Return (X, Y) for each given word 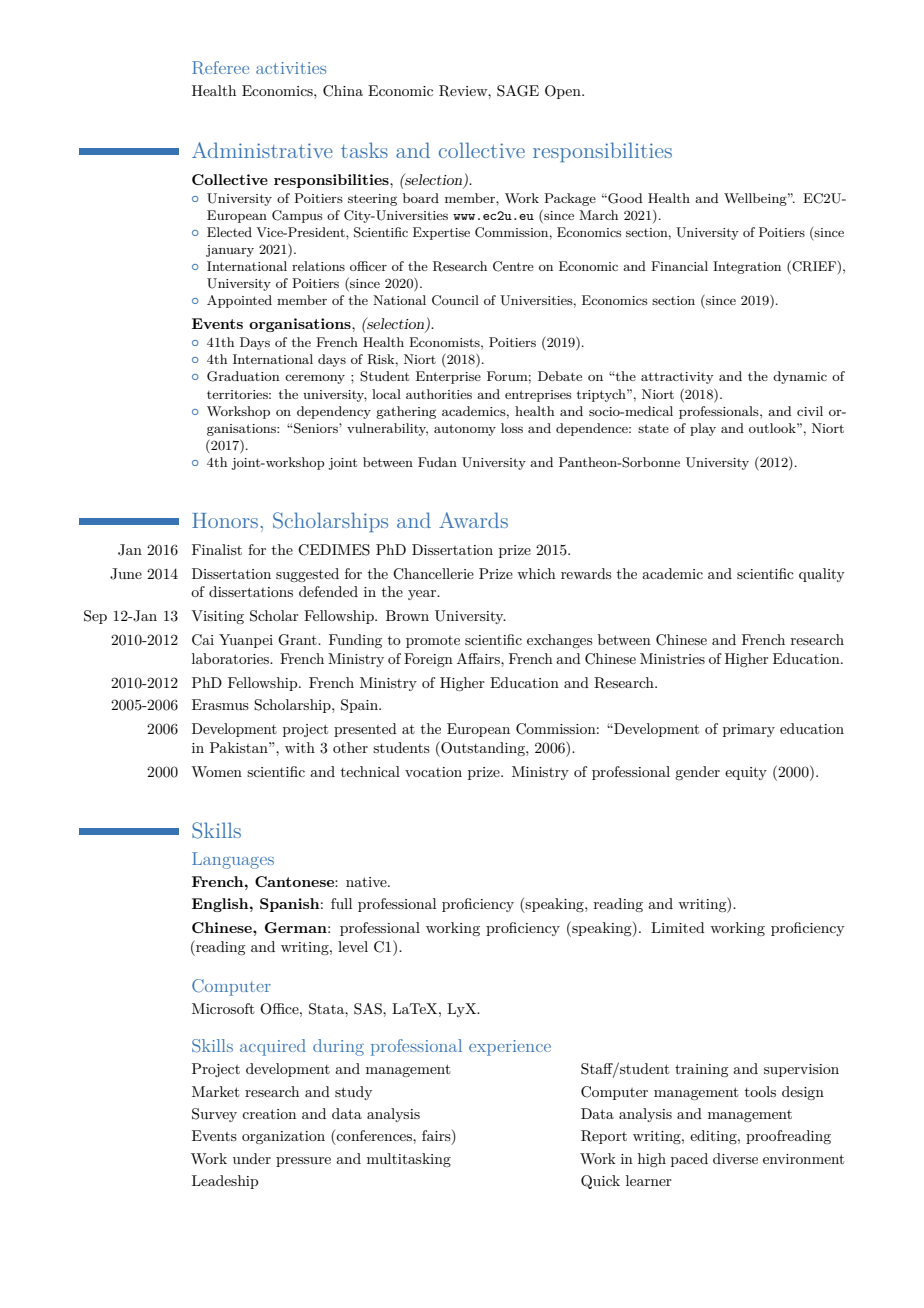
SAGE (518, 91)
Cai (203, 640)
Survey (214, 1115)
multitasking (409, 1160)
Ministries (672, 658)
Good (624, 198)
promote (433, 642)
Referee (220, 68)
